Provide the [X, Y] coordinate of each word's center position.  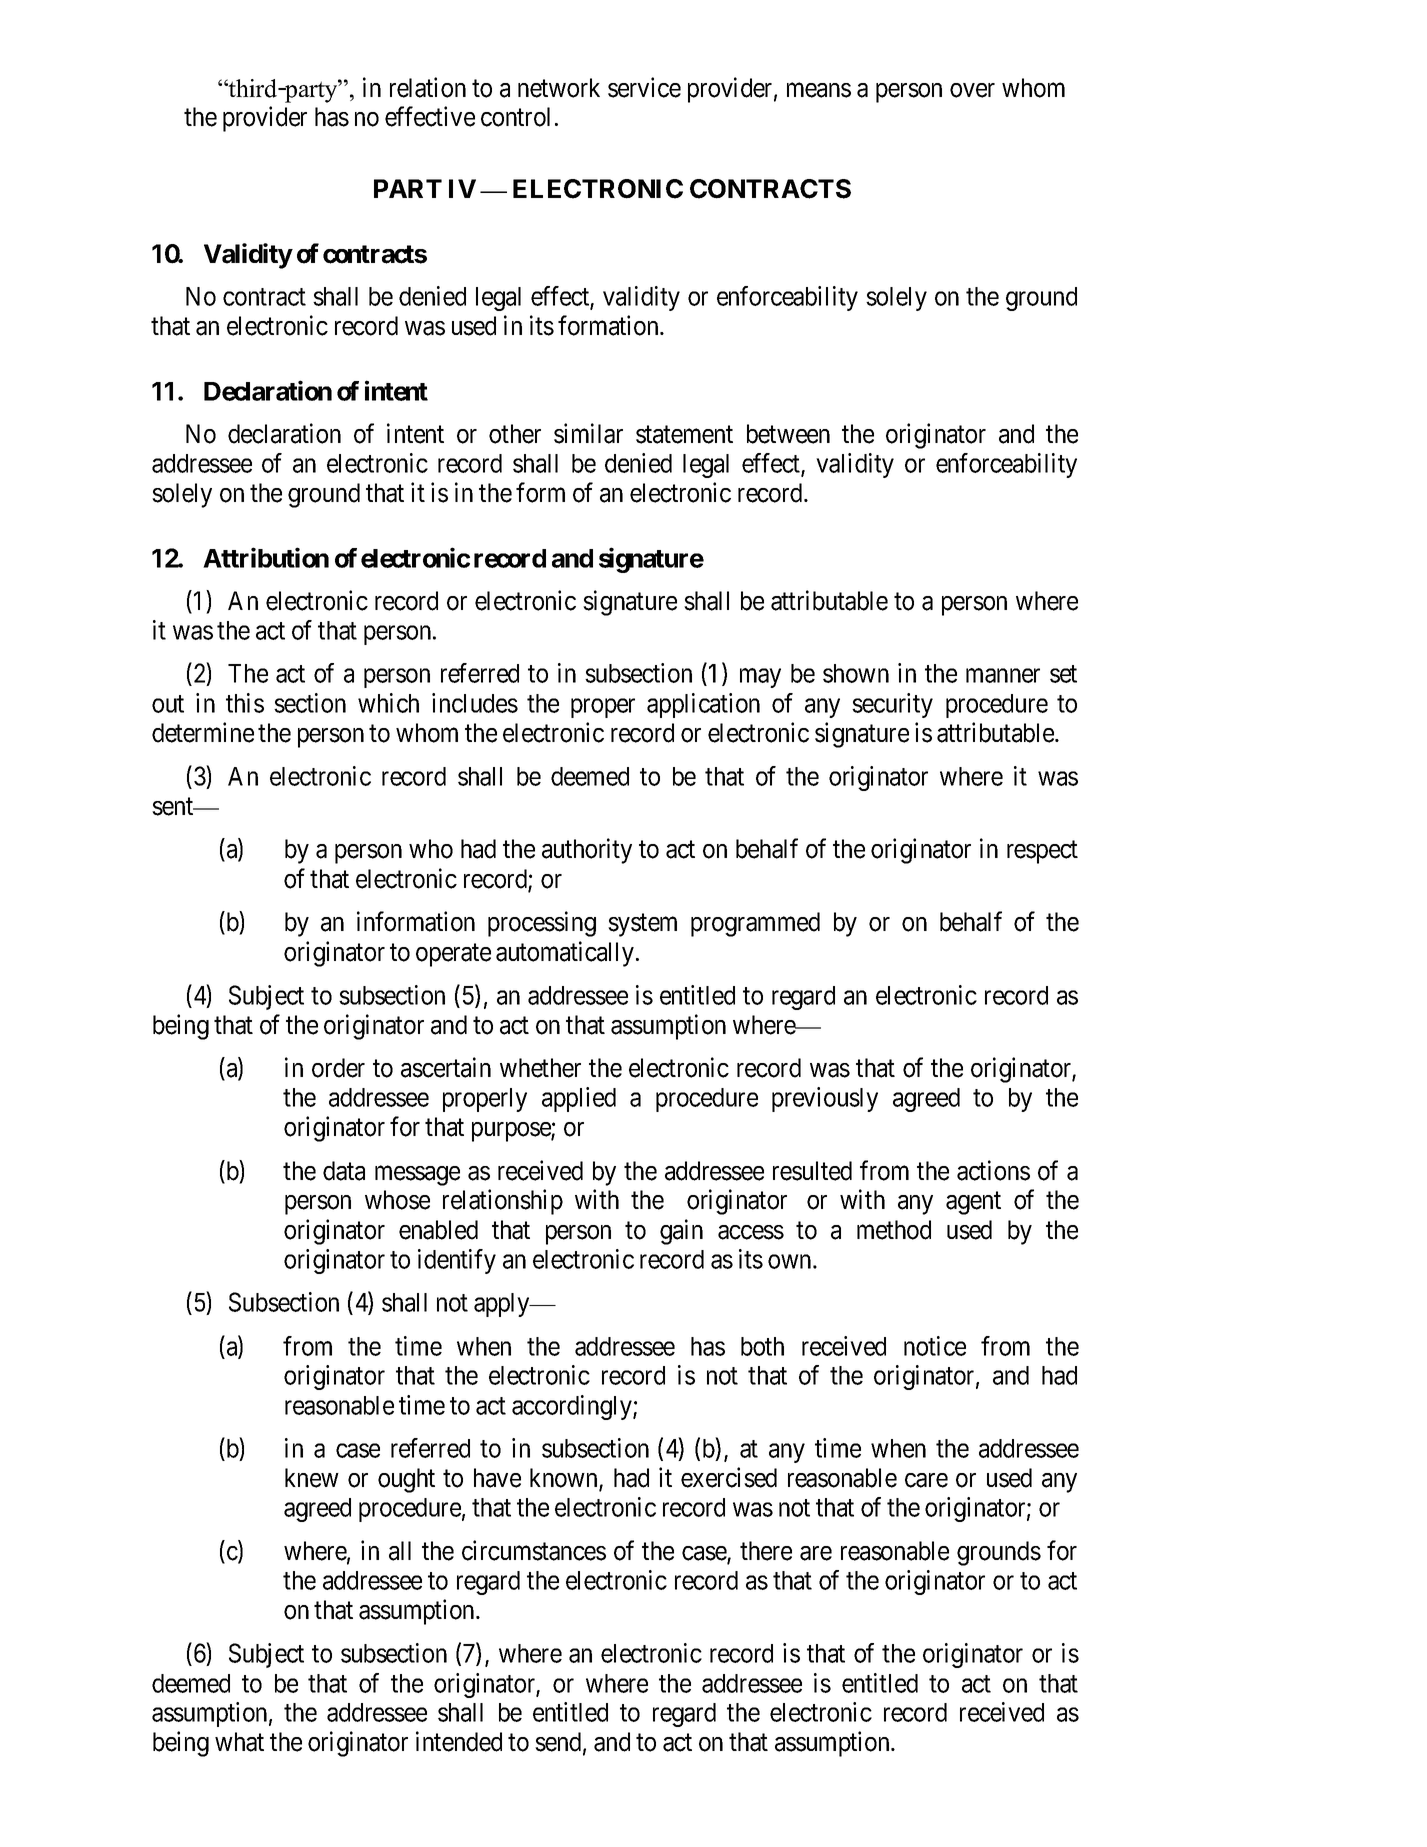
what [239, 1742]
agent [973, 1203]
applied [579, 1099]
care [926, 1480]
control [515, 117]
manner [1003, 676]
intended [459, 1741]
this [245, 703]
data [344, 1171]
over [972, 90]
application [703, 705]
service [644, 87]
